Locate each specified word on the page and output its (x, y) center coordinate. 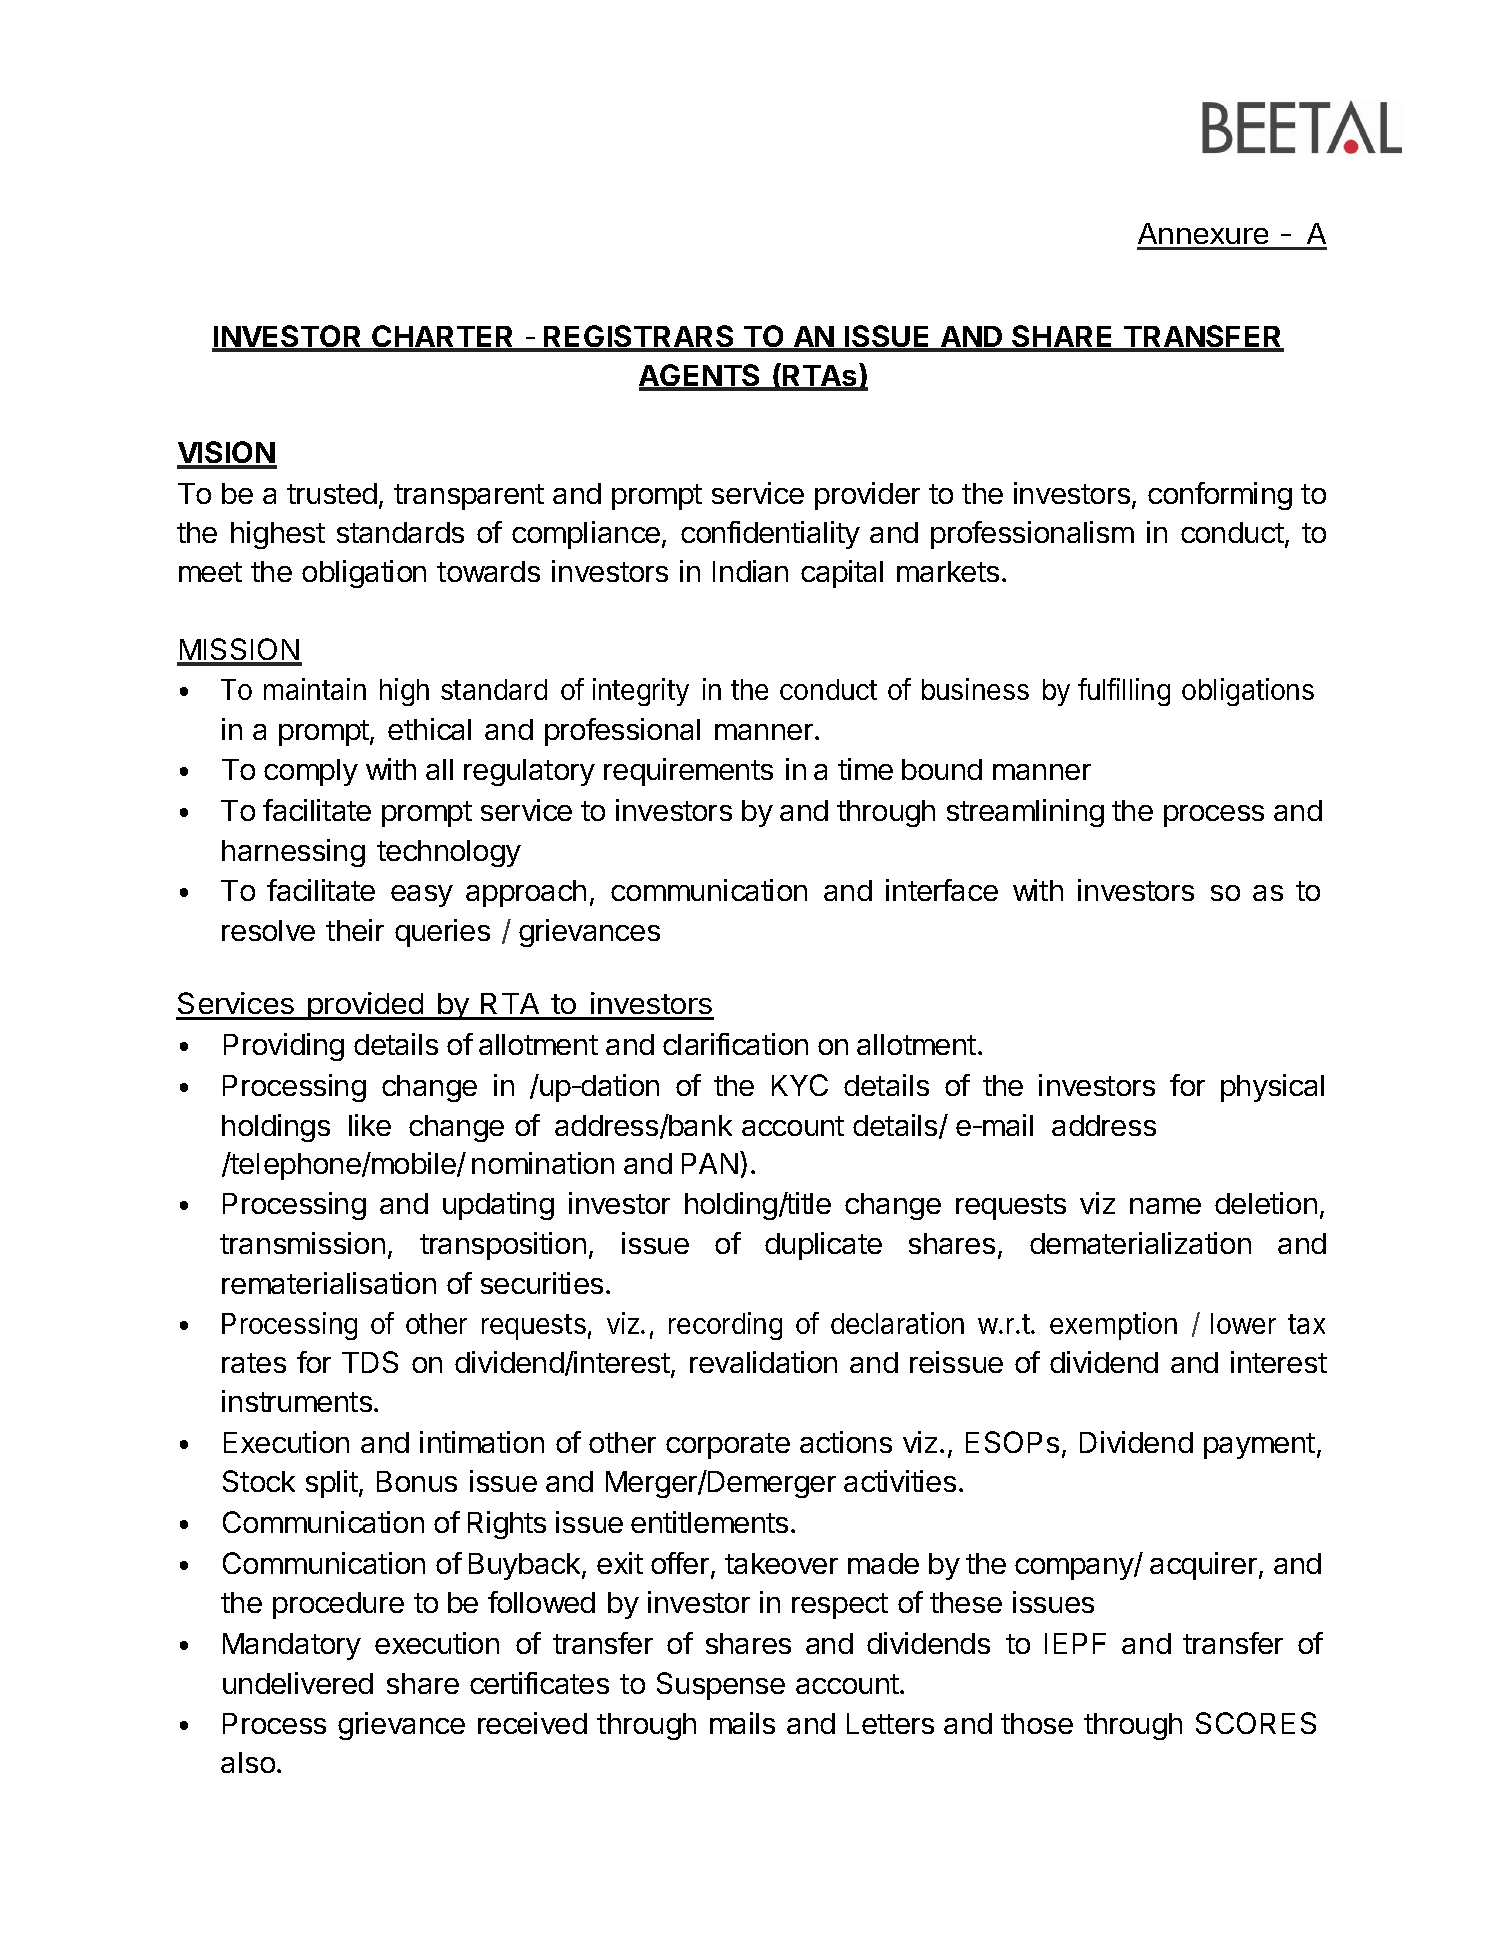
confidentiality (770, 535)
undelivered (298, 1683)
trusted (332, 493)
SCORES (1256, 1723)
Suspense (721, 1686)
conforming (1220, 496)
